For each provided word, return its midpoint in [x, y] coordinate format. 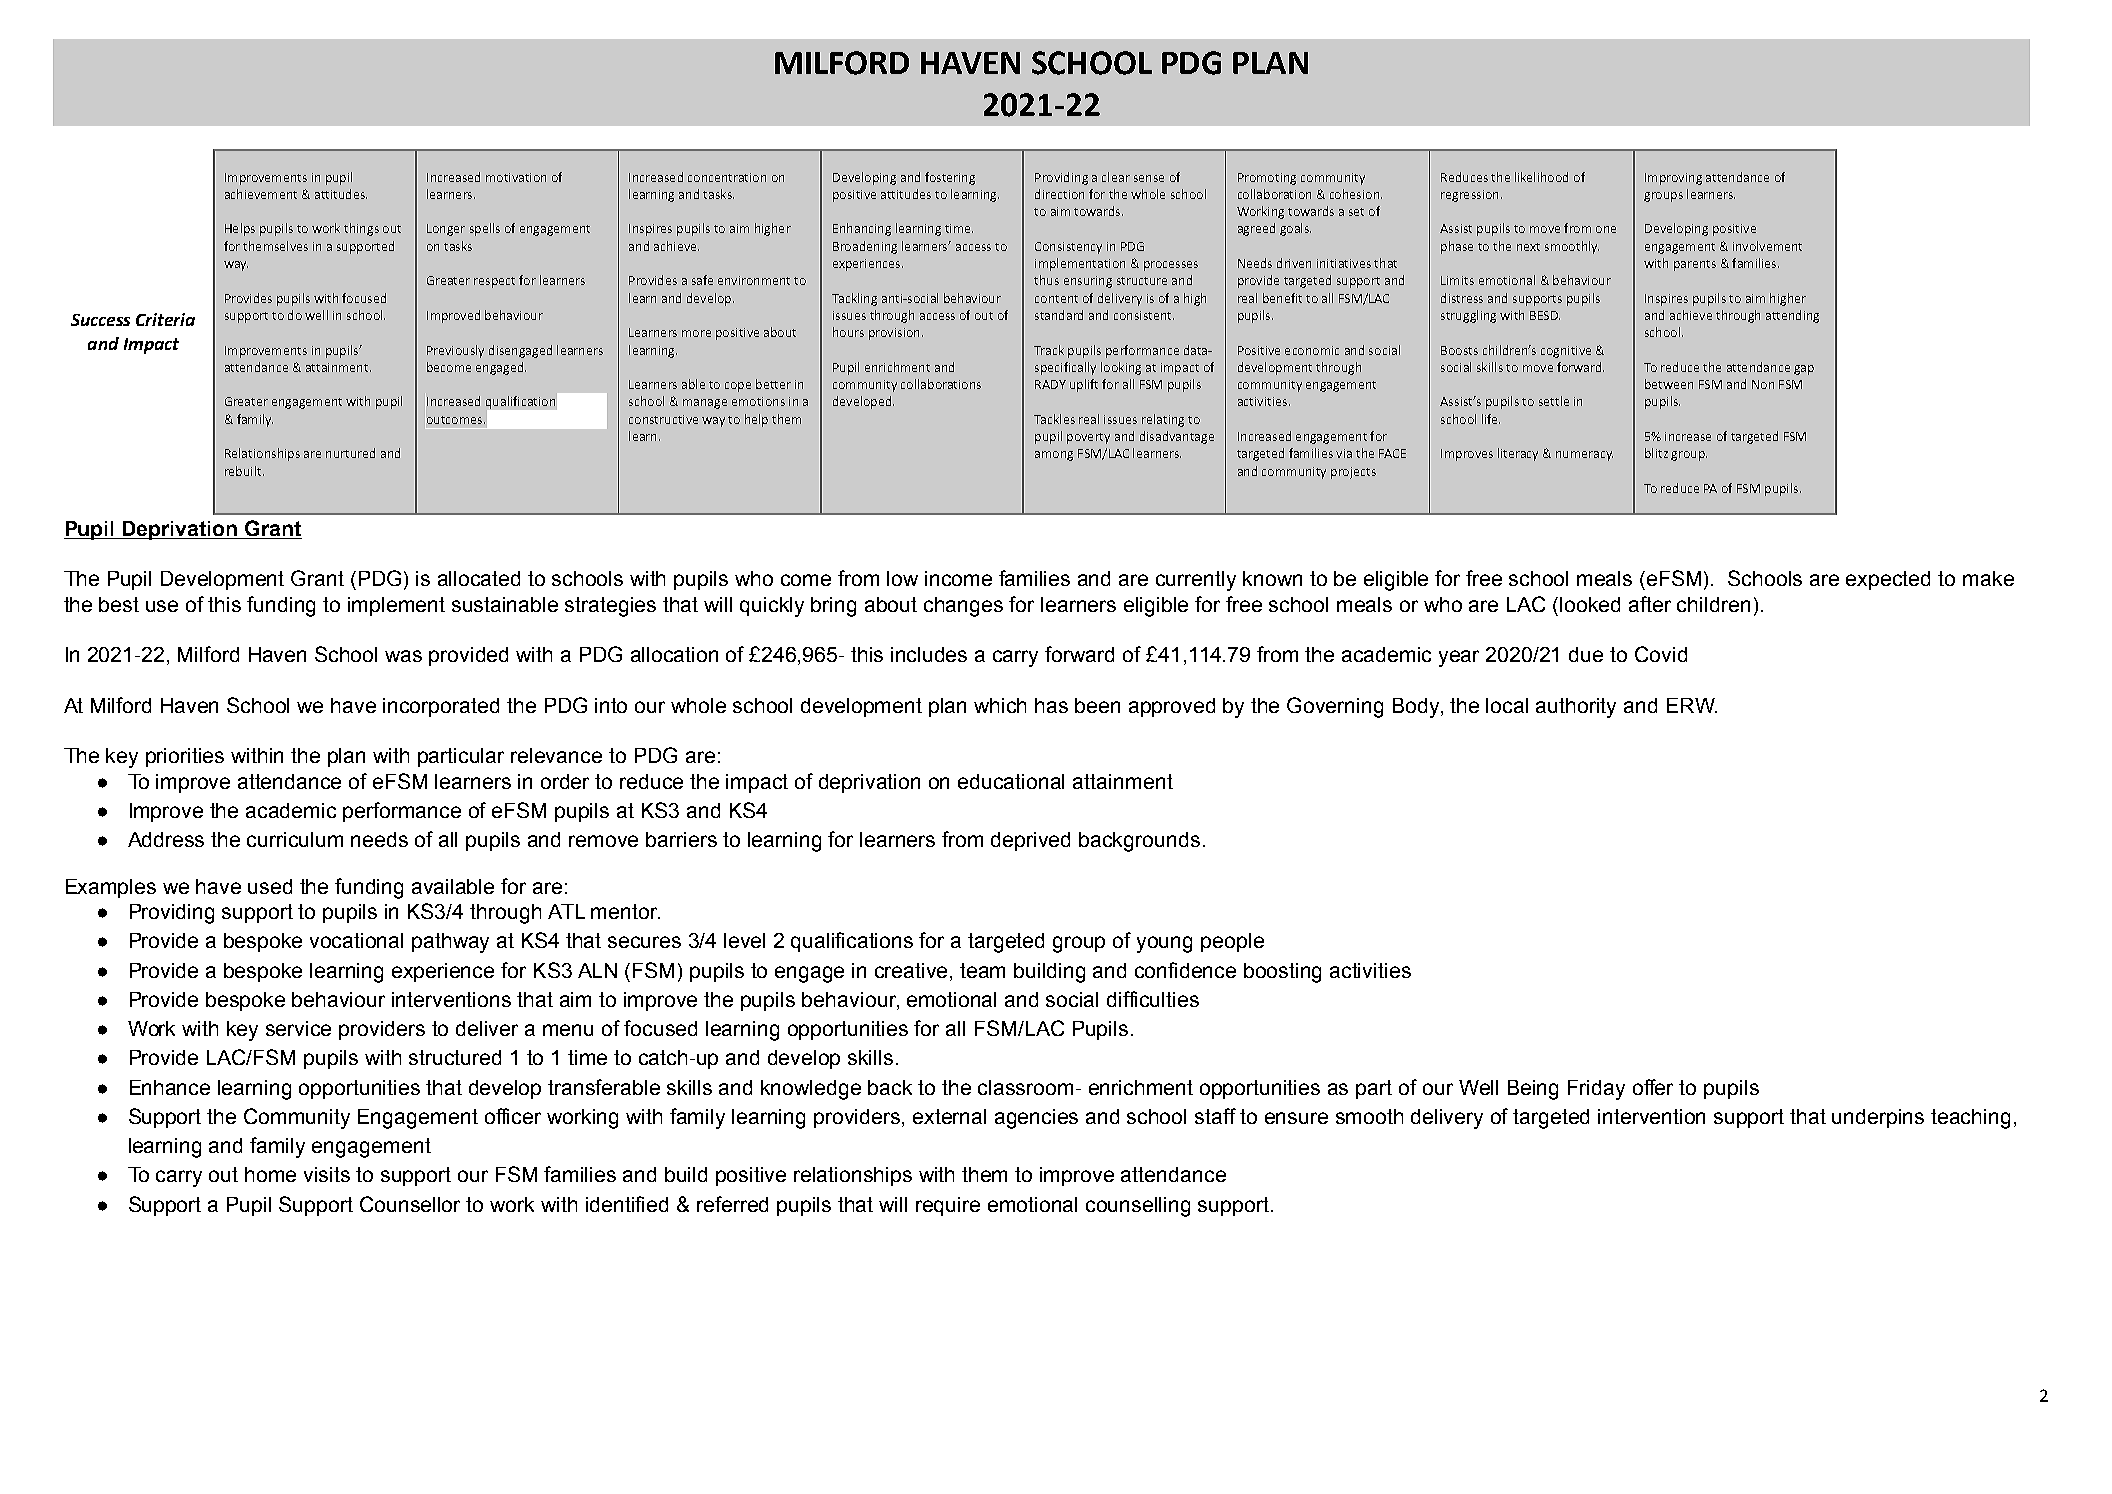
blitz [1656, 453]
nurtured [350, 453]
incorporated [441, 707]
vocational [356, 940]
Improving [1673, 179]
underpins [1878, 1118]
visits [327, 1174]
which [1000, 705]
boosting [1282, 973]
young [1164, 944]
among [1054, 456]
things [361, 229]
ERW [1692, 705]
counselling [1138, 1207]
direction [1059, 194]
